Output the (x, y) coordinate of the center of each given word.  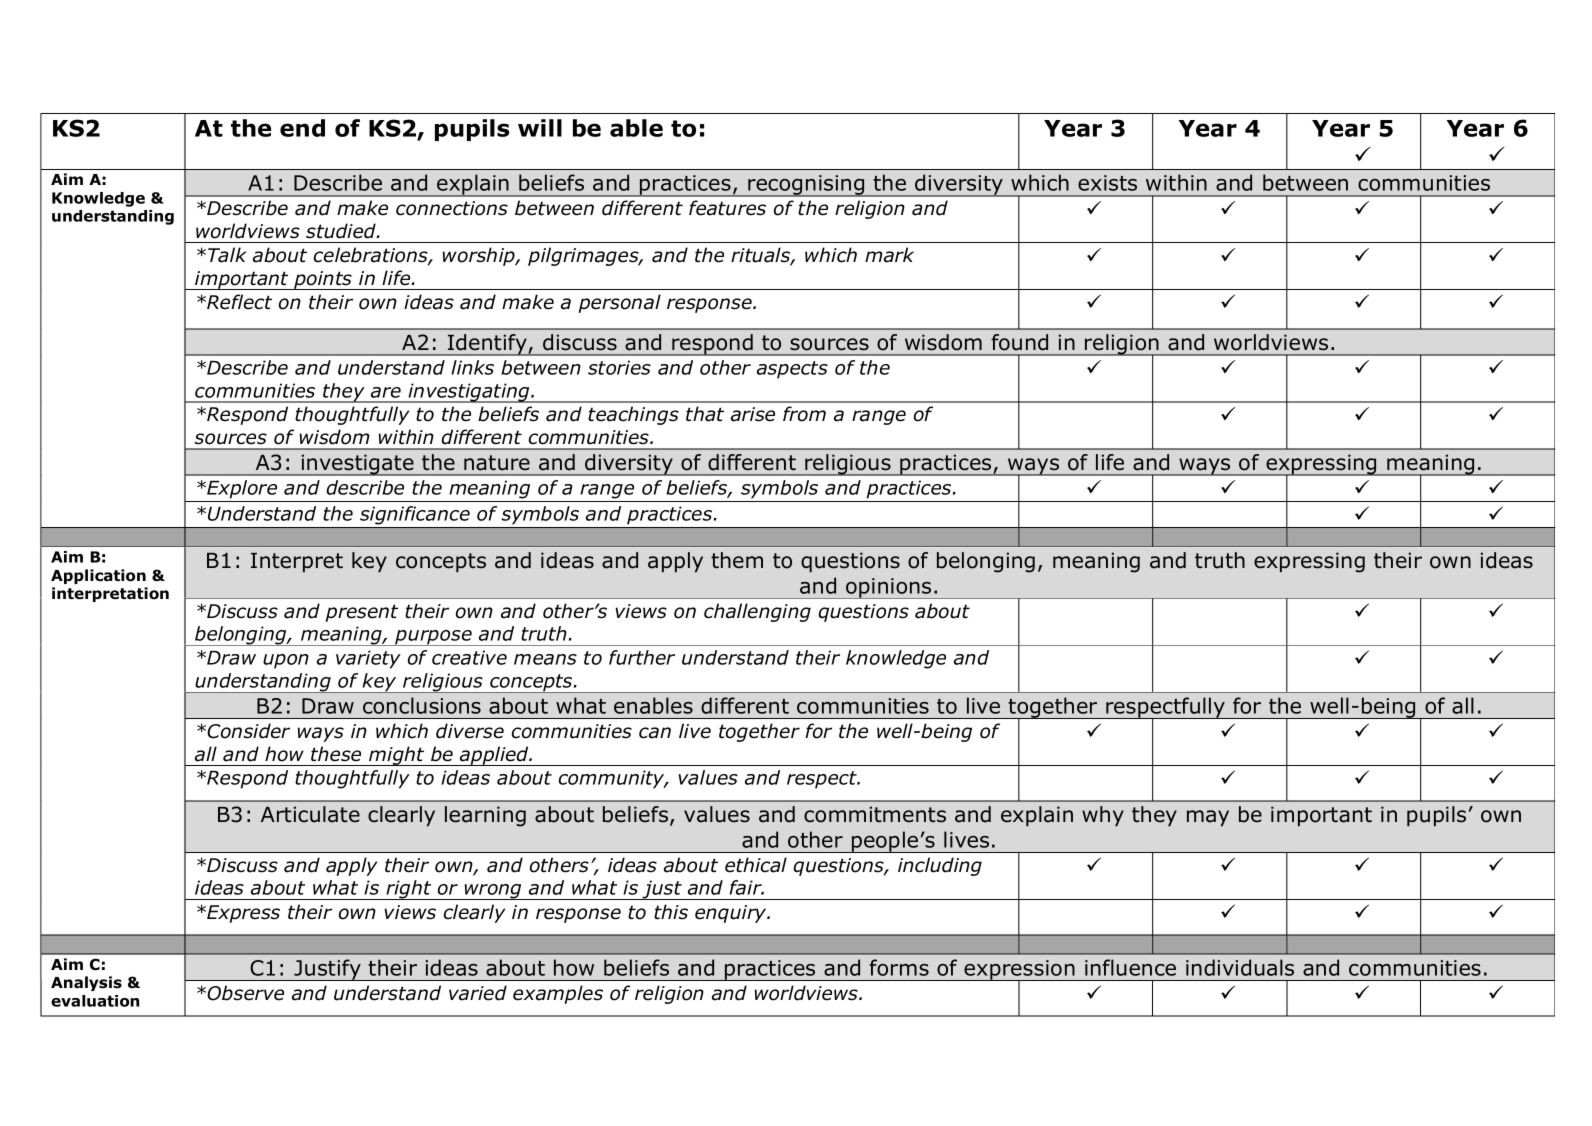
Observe (245, 993)
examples (558, 994)
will (540, 128)
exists (1107, 183)
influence (1130, 967)
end (302, 128)
